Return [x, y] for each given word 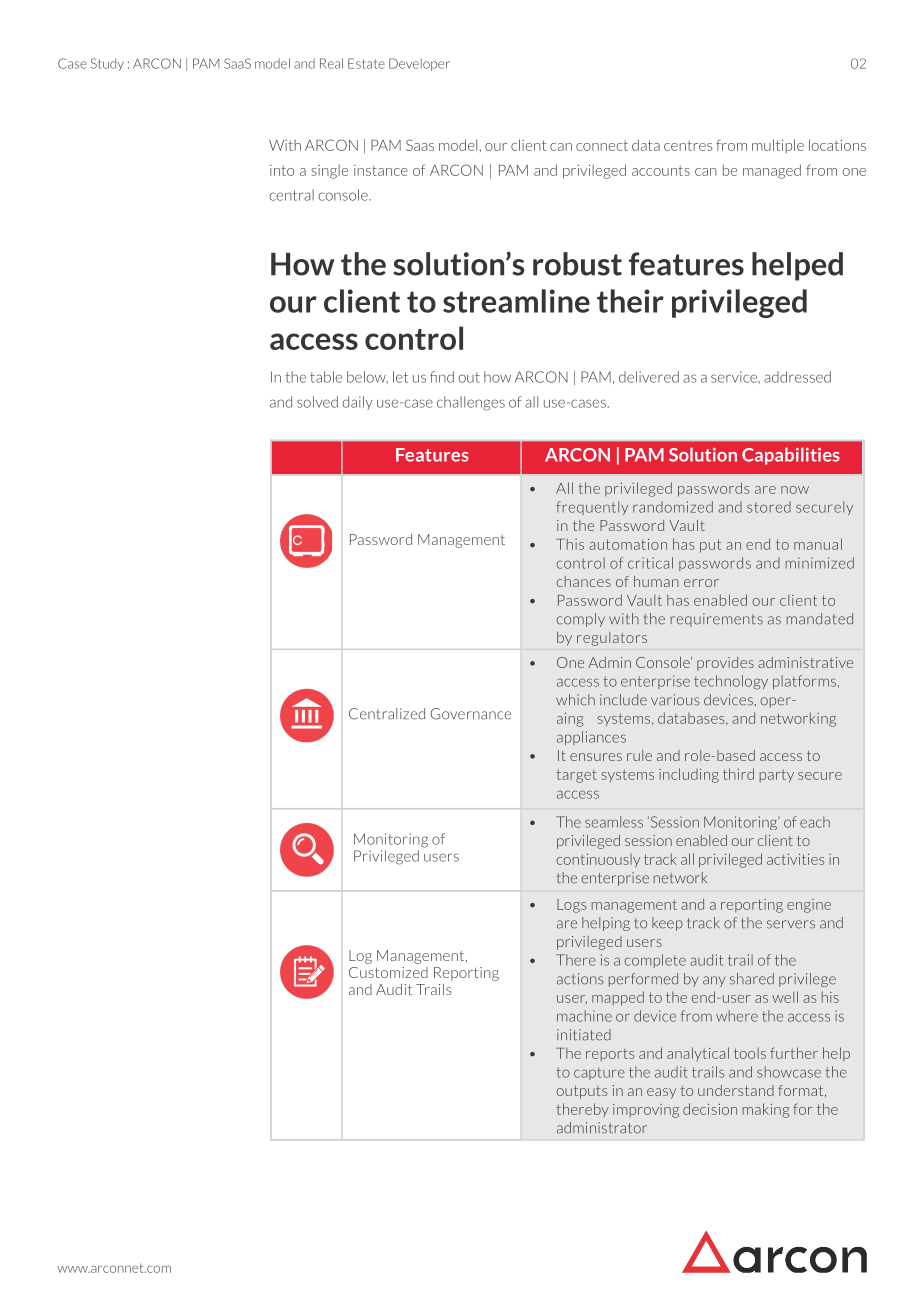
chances [584, 581]
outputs [582, 1092]
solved [317, 402]
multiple [778, 146]
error [701, 583]
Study [107, 64]
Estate [366, 63]
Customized [388, 972]
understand [736, 1090]
